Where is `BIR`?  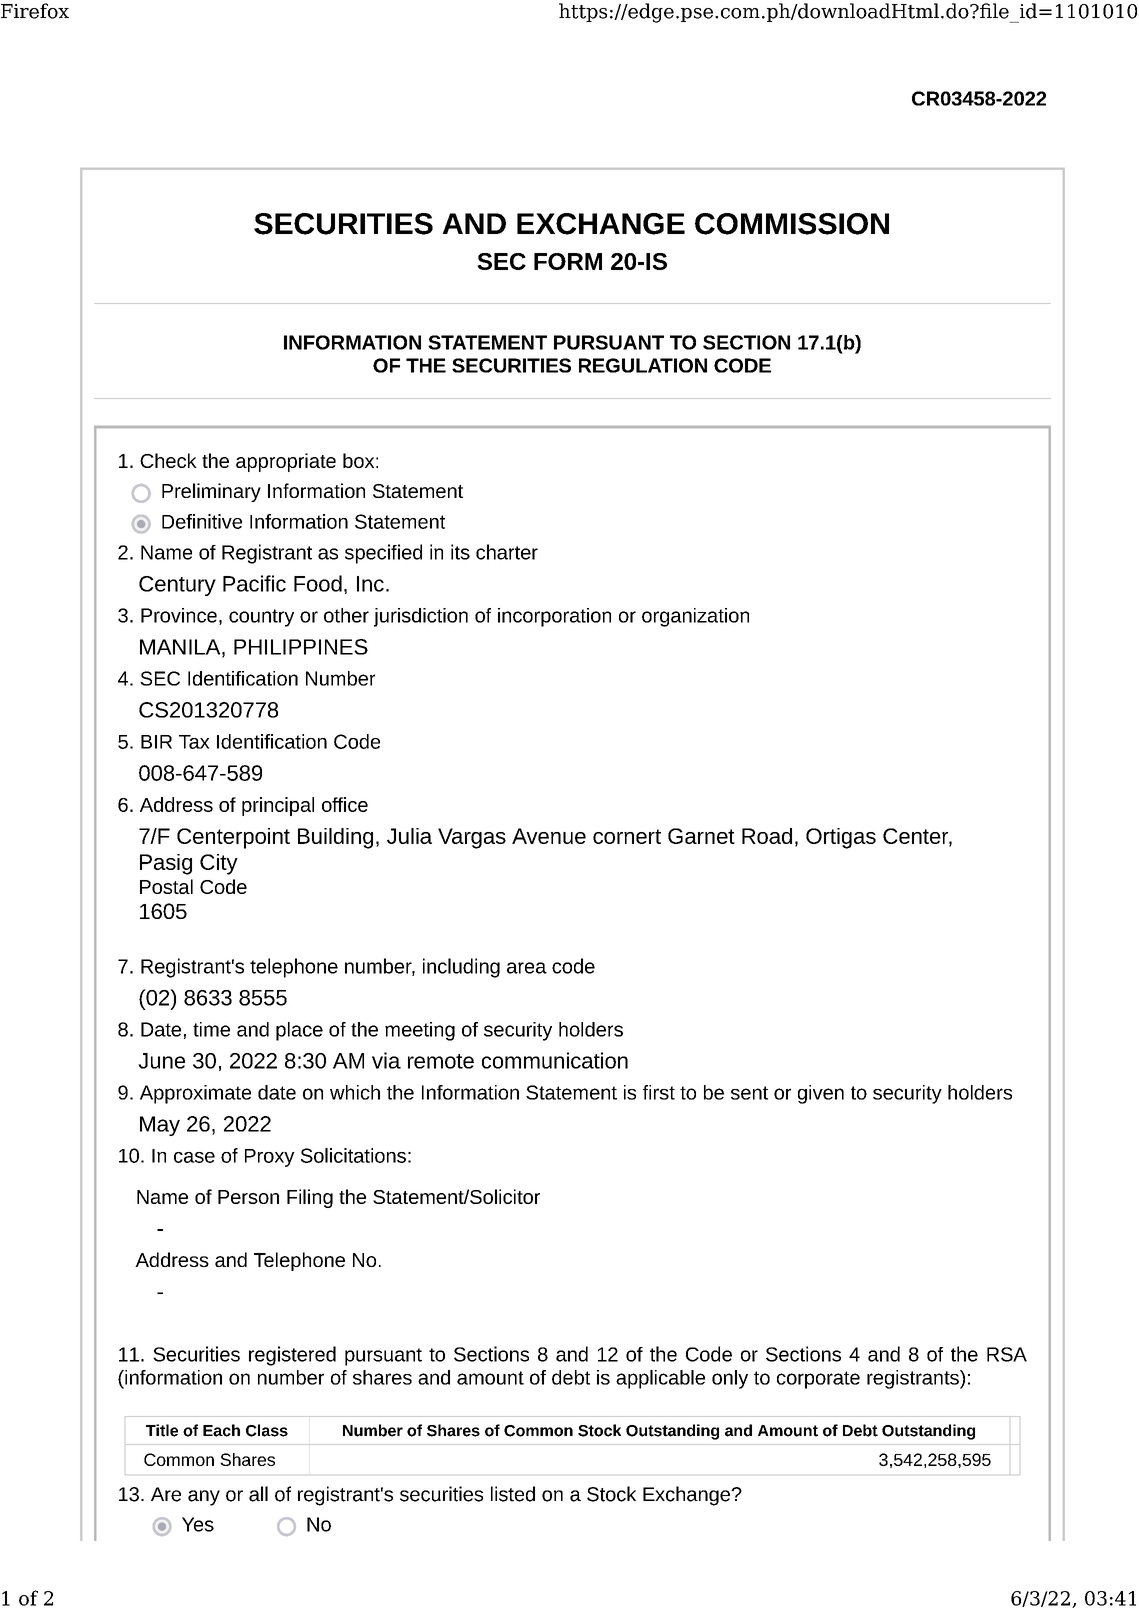
BIR is located at coordinates (156, 742).
